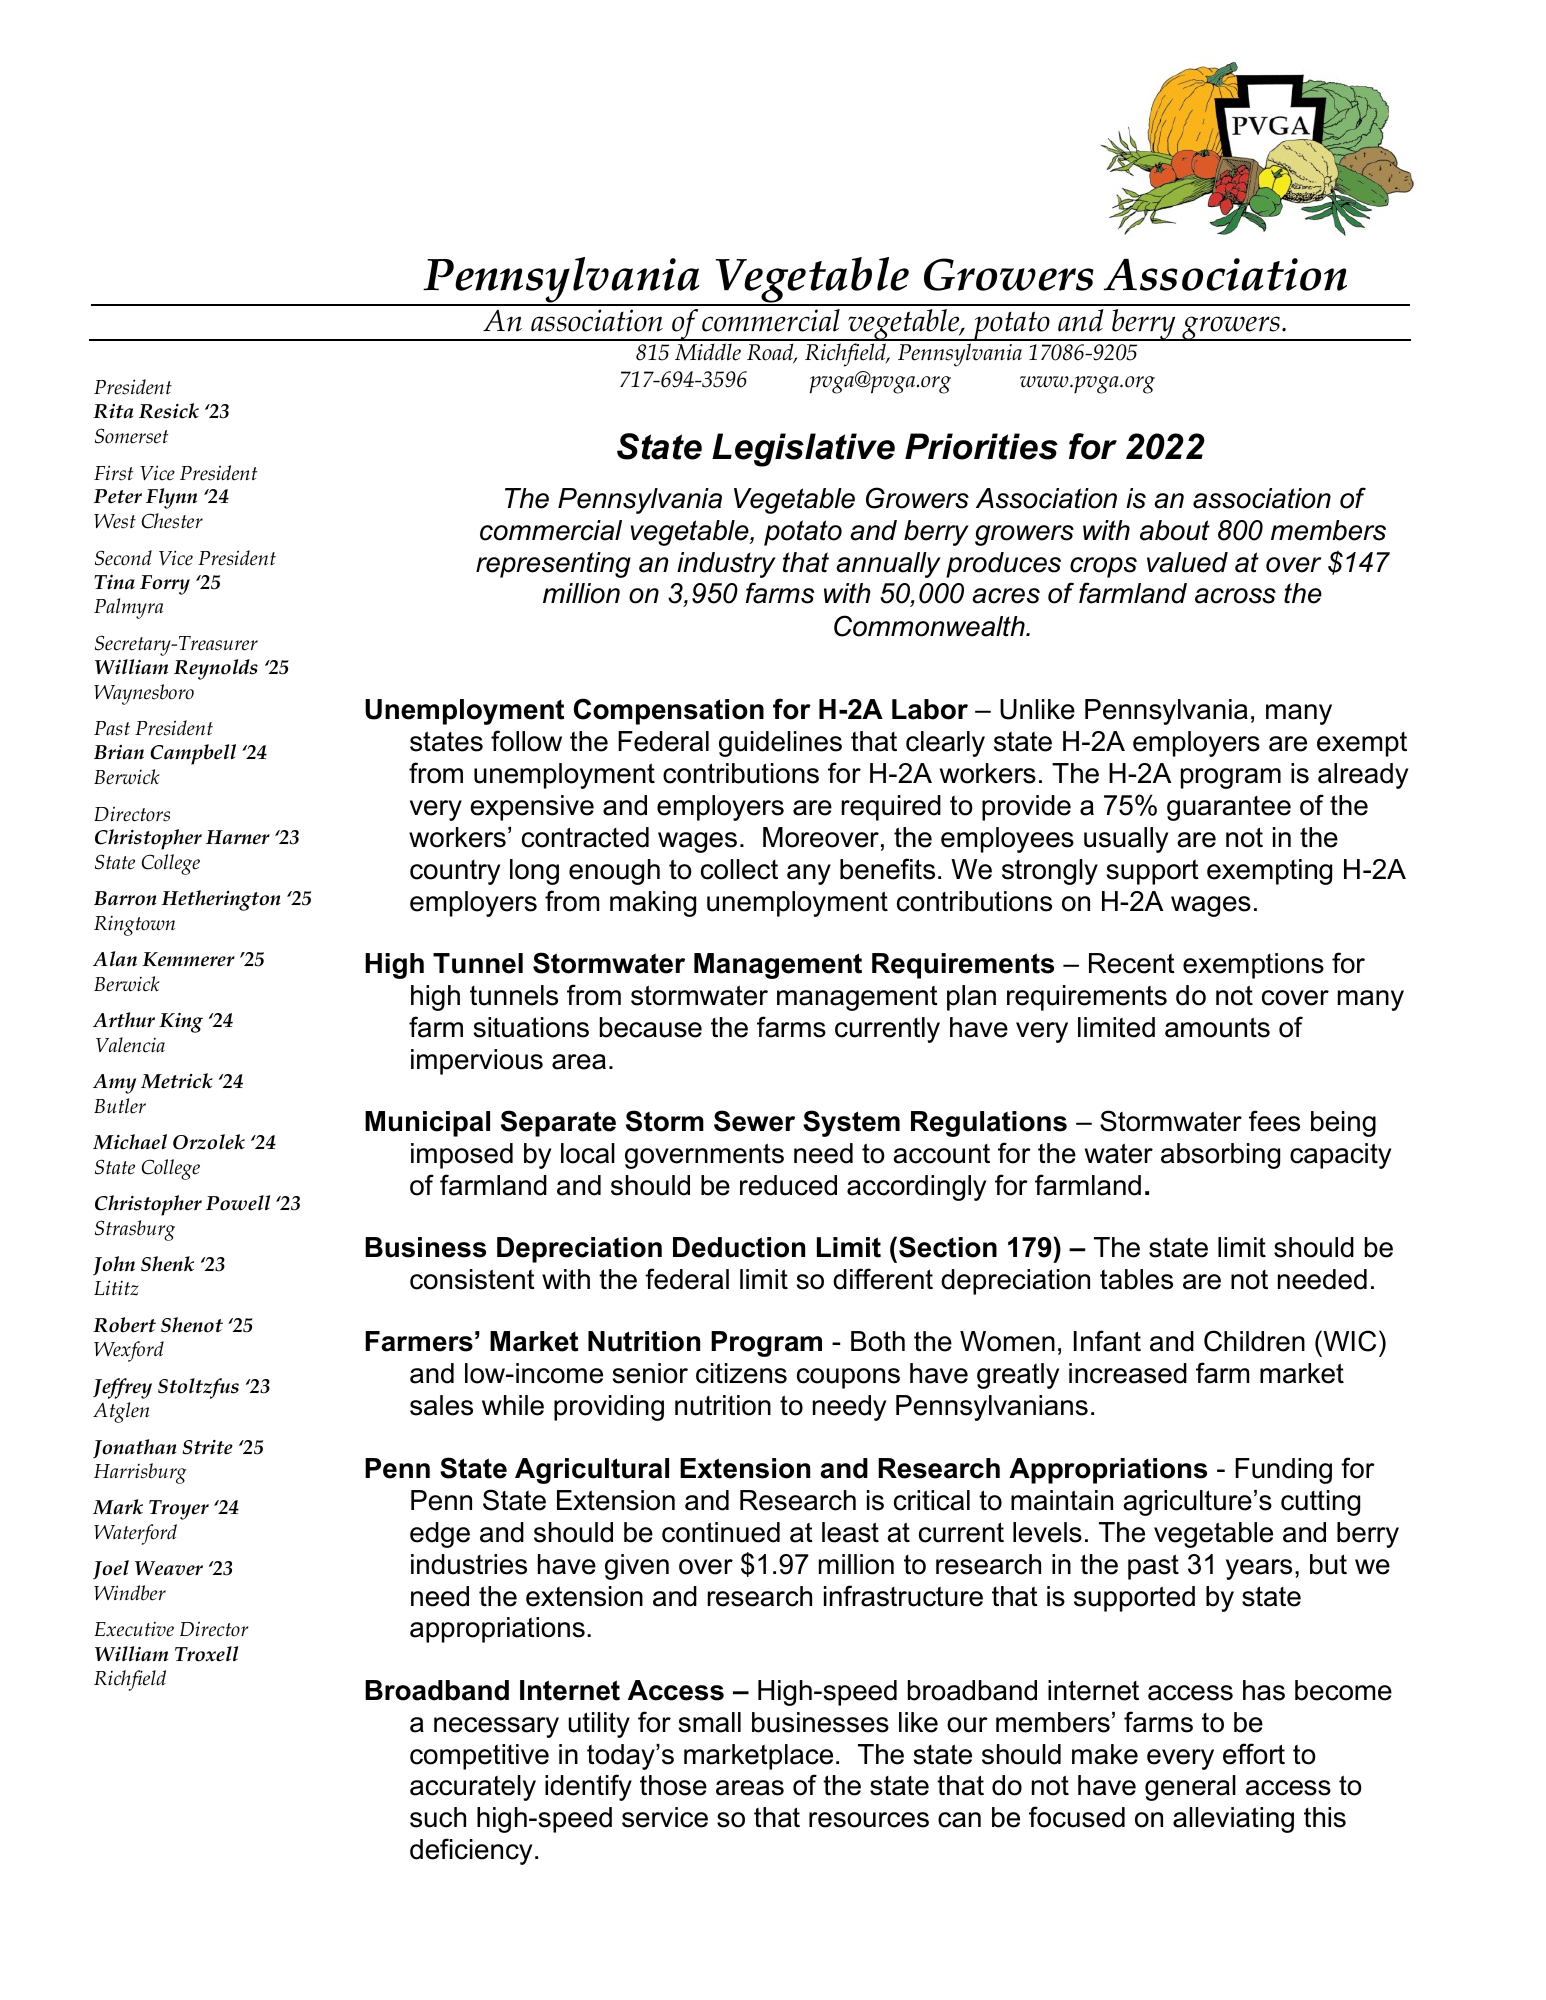  What do you see at coordinates (1233, 1820) in the screenshot?
I see `alleviating` at bounding box center [1233, 1820].
